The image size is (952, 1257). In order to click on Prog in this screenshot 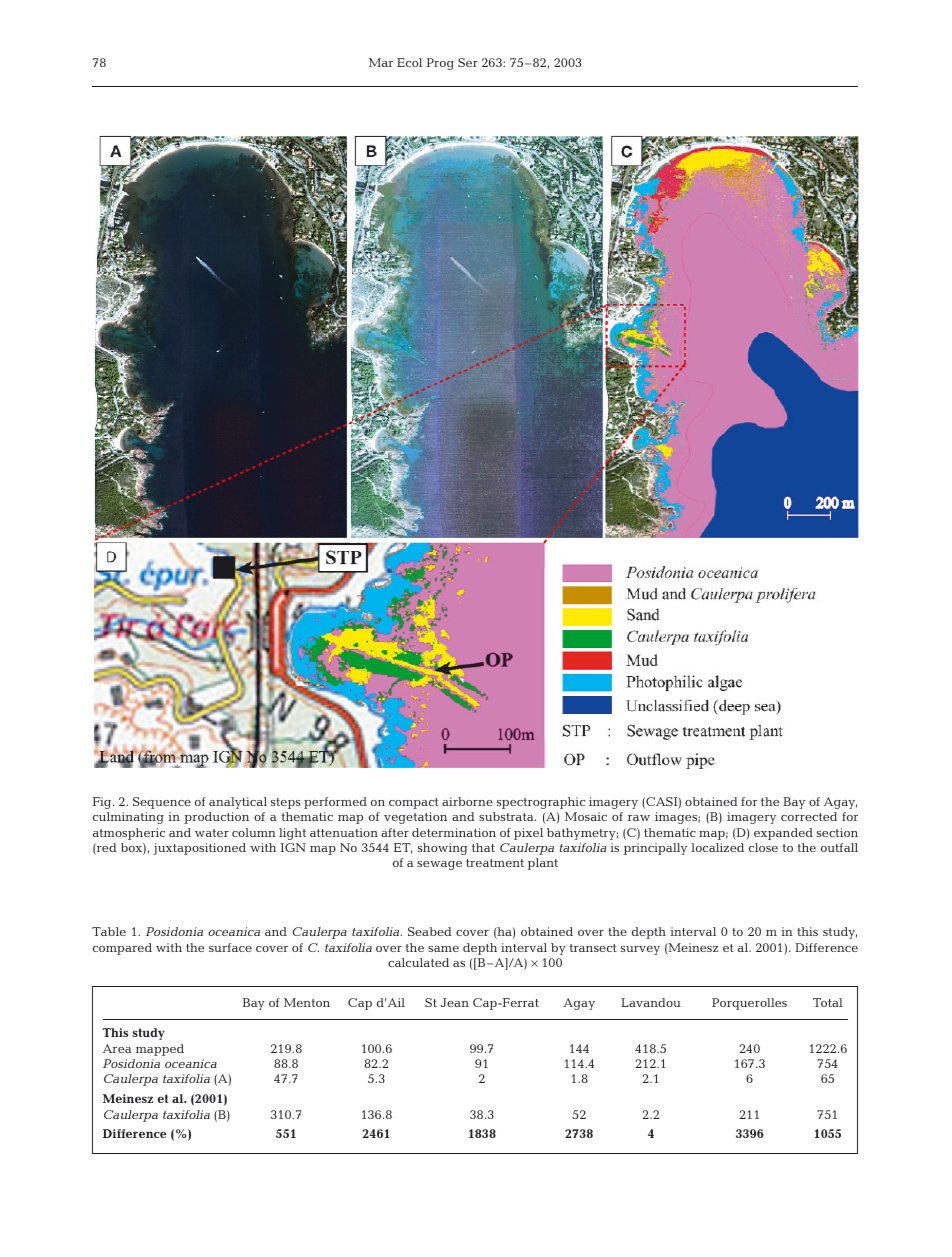, I will do `click(440, 64)`.
